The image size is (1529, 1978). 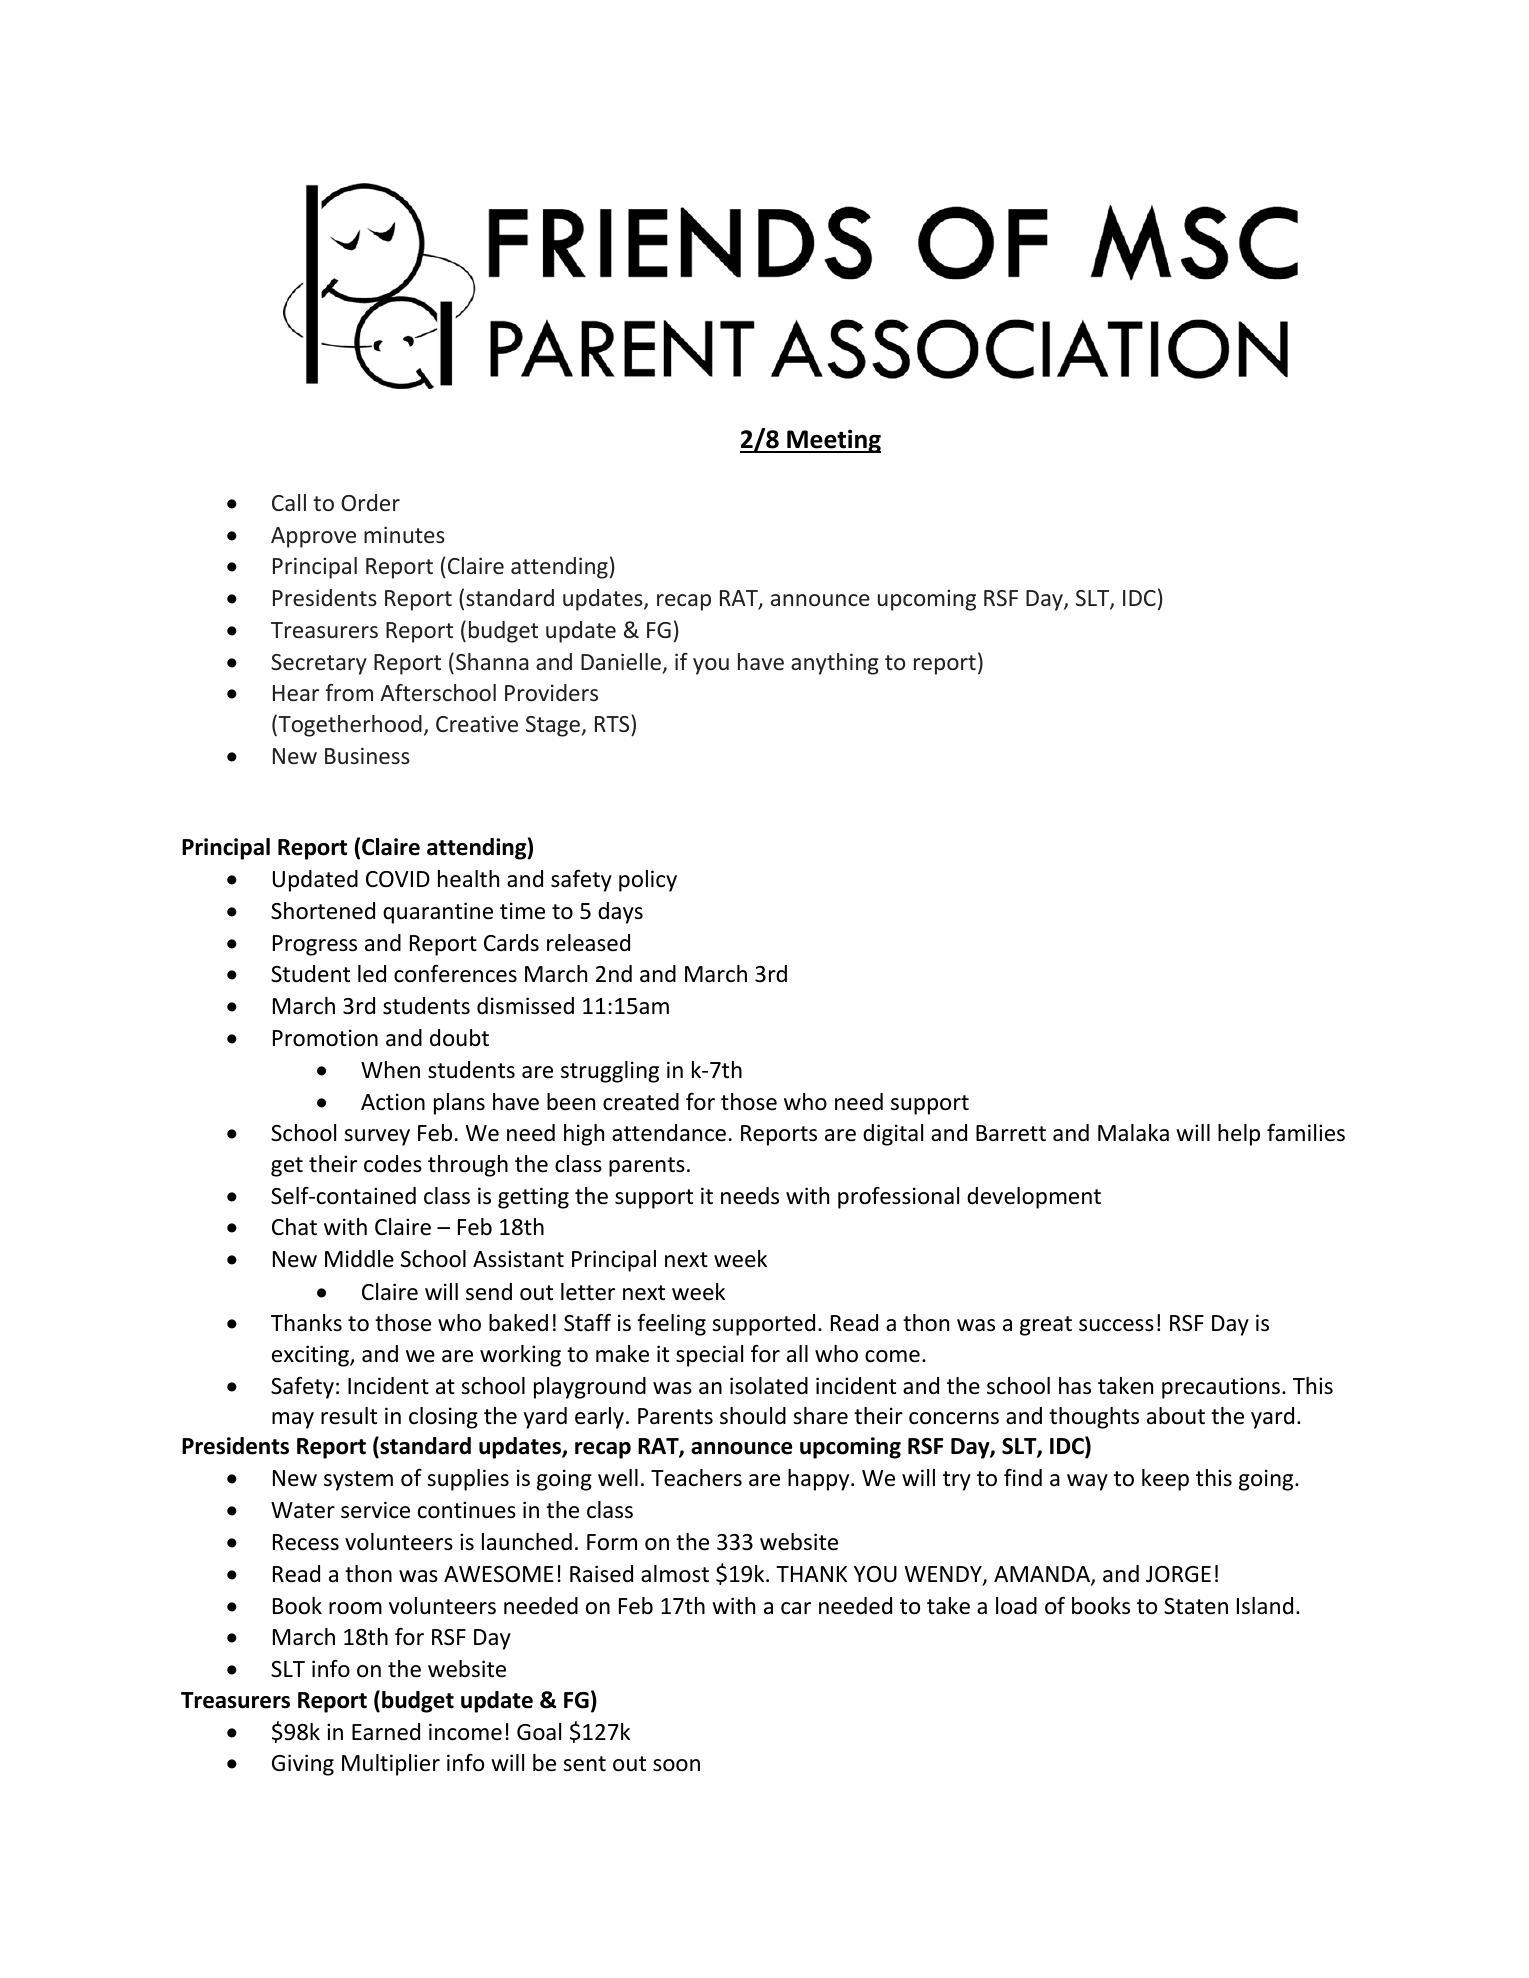 What do you see at coordinates (489, 1292) in the screenshot?
I see `send` at bounding box center [489, 1292].
